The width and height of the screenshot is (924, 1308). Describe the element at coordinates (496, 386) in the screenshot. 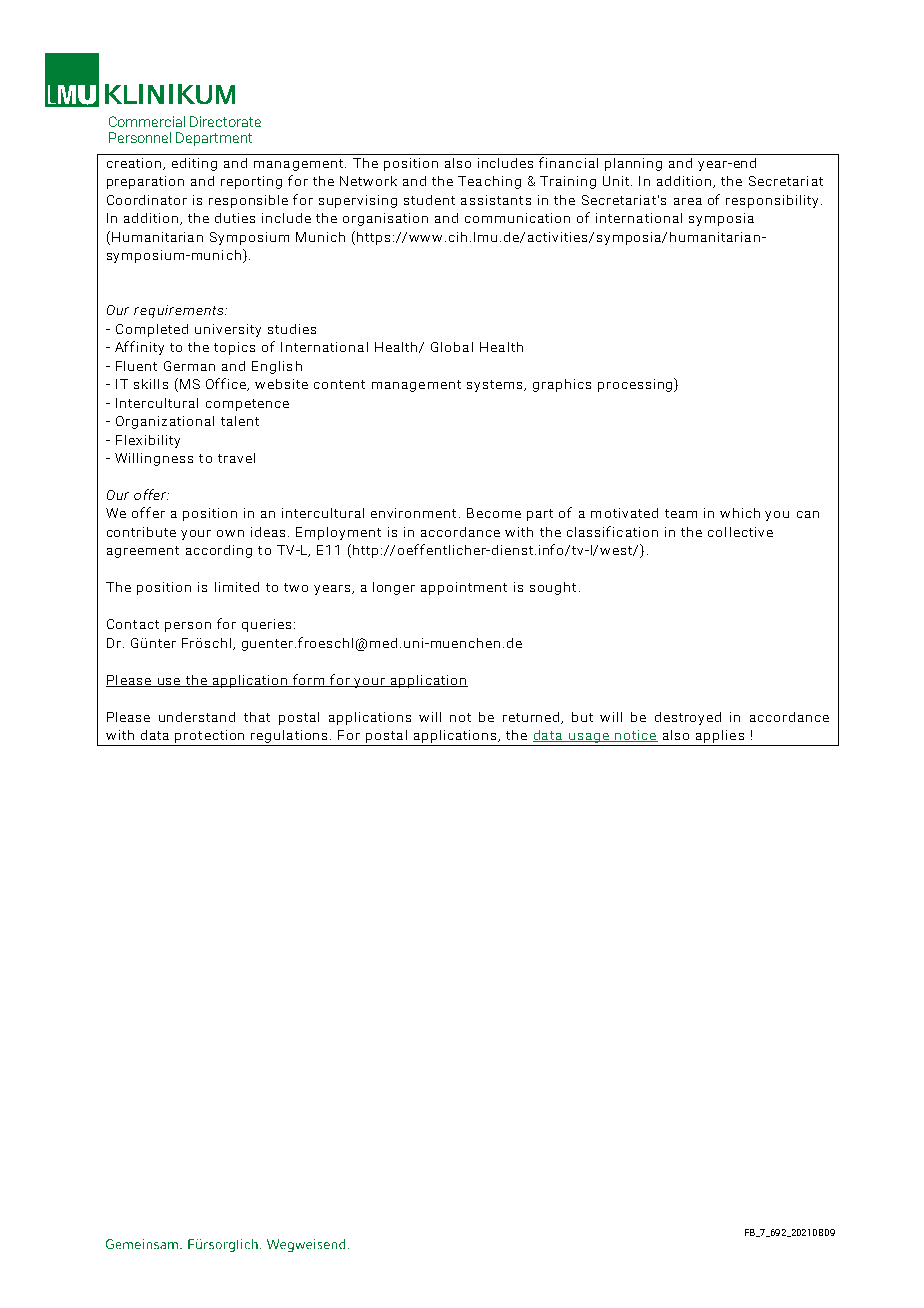

I see `systems` at that location.
